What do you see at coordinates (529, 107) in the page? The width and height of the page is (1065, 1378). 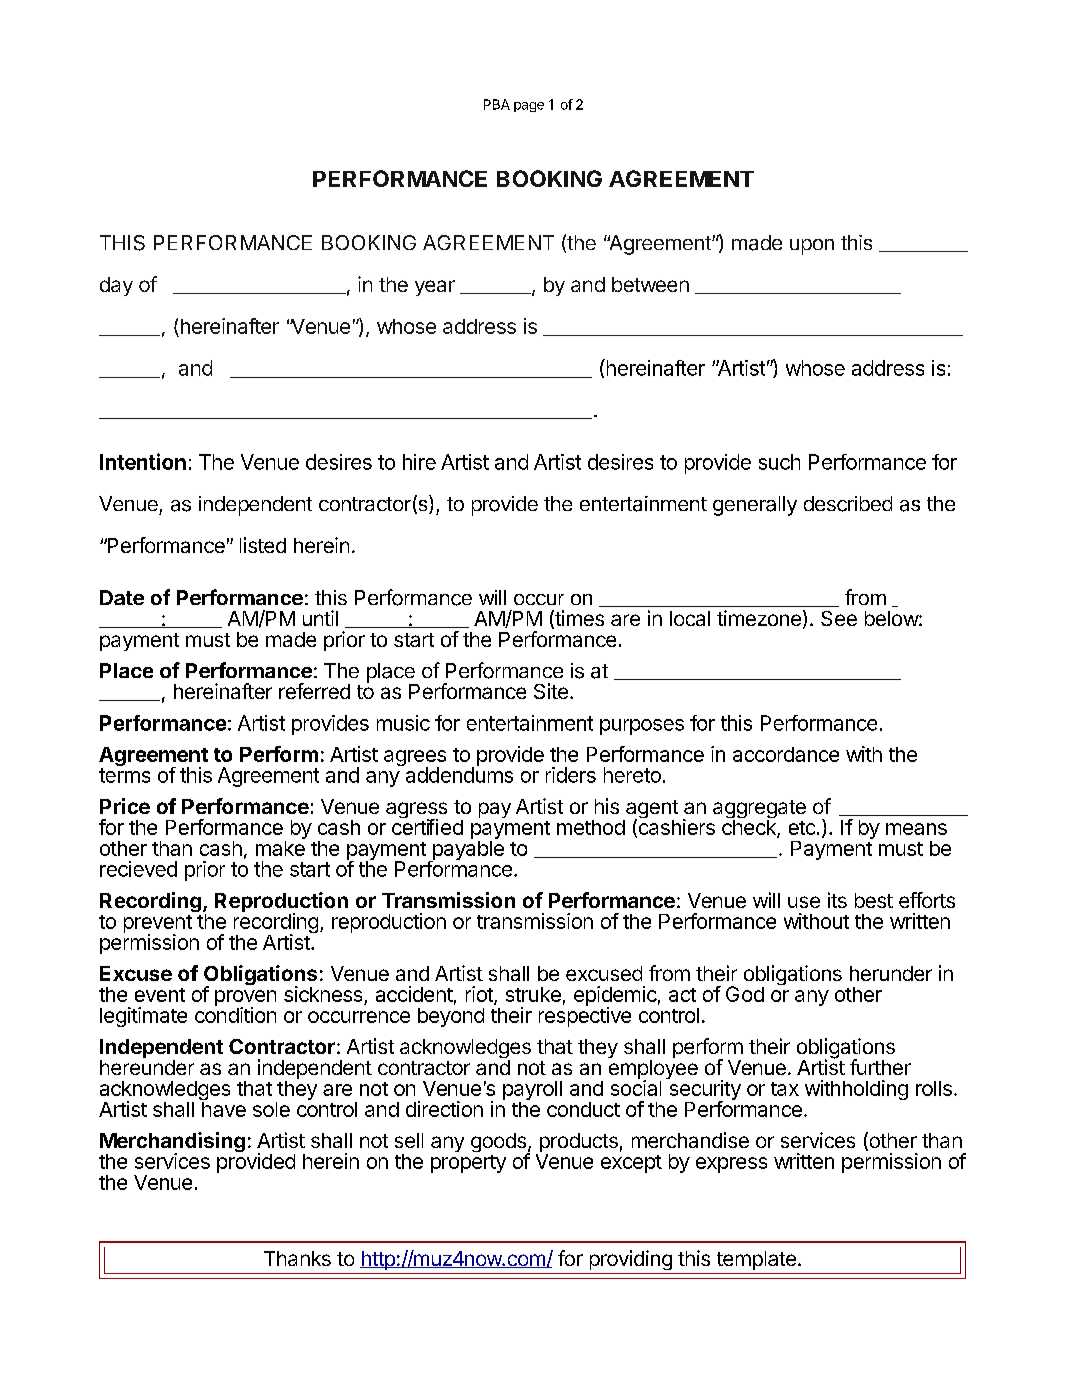 I see `page` at bounding box center [529, 107].
